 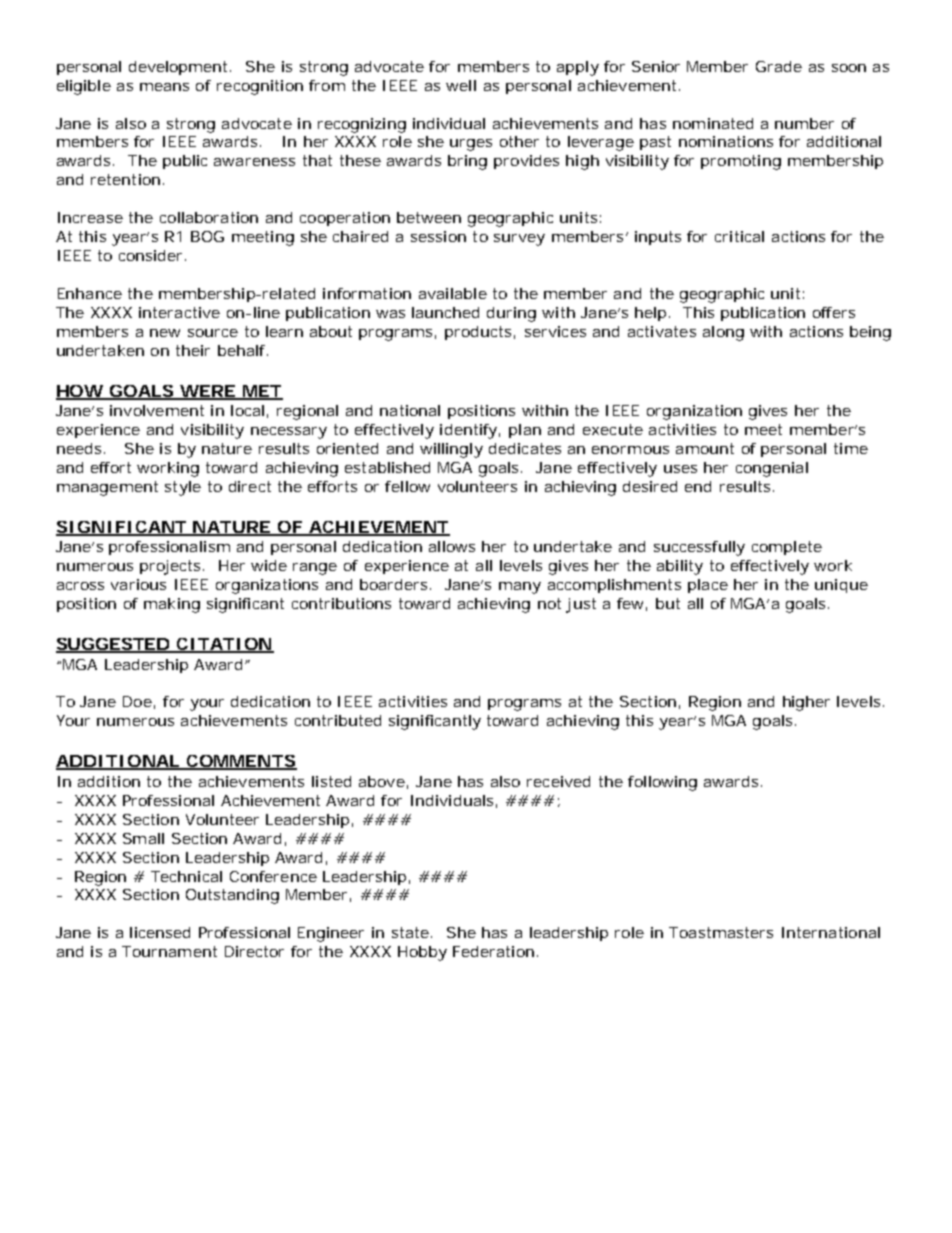 What do you see at coordinates (224, 645) in the screenshot?
I see `CITATION` at bounding box center [224, 645].
